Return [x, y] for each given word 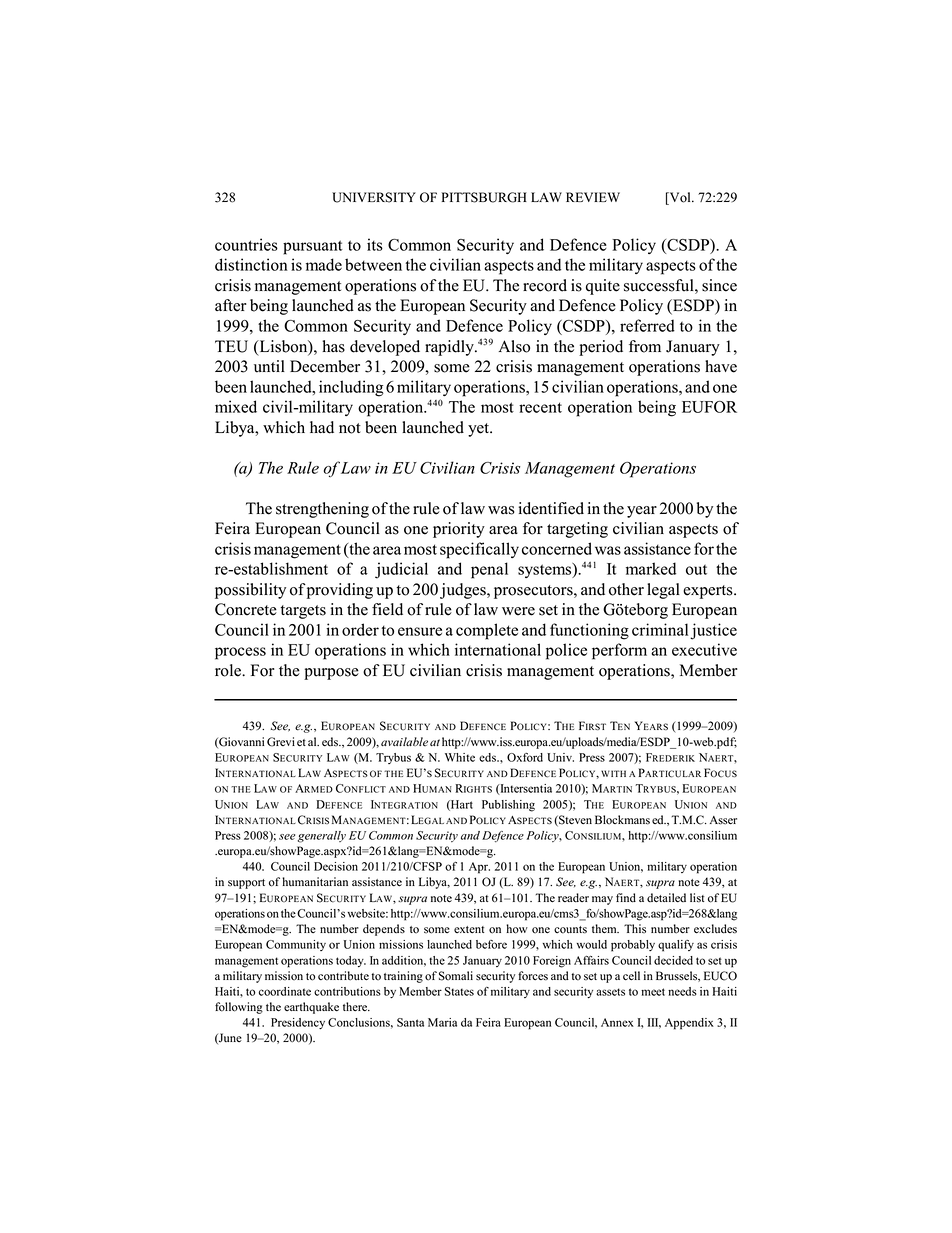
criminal [660, 629]
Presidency [298, 1023]
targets [303, 612]
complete [487, 631]
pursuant [313, 247]
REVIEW [593, 197]
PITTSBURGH [484, 197]
